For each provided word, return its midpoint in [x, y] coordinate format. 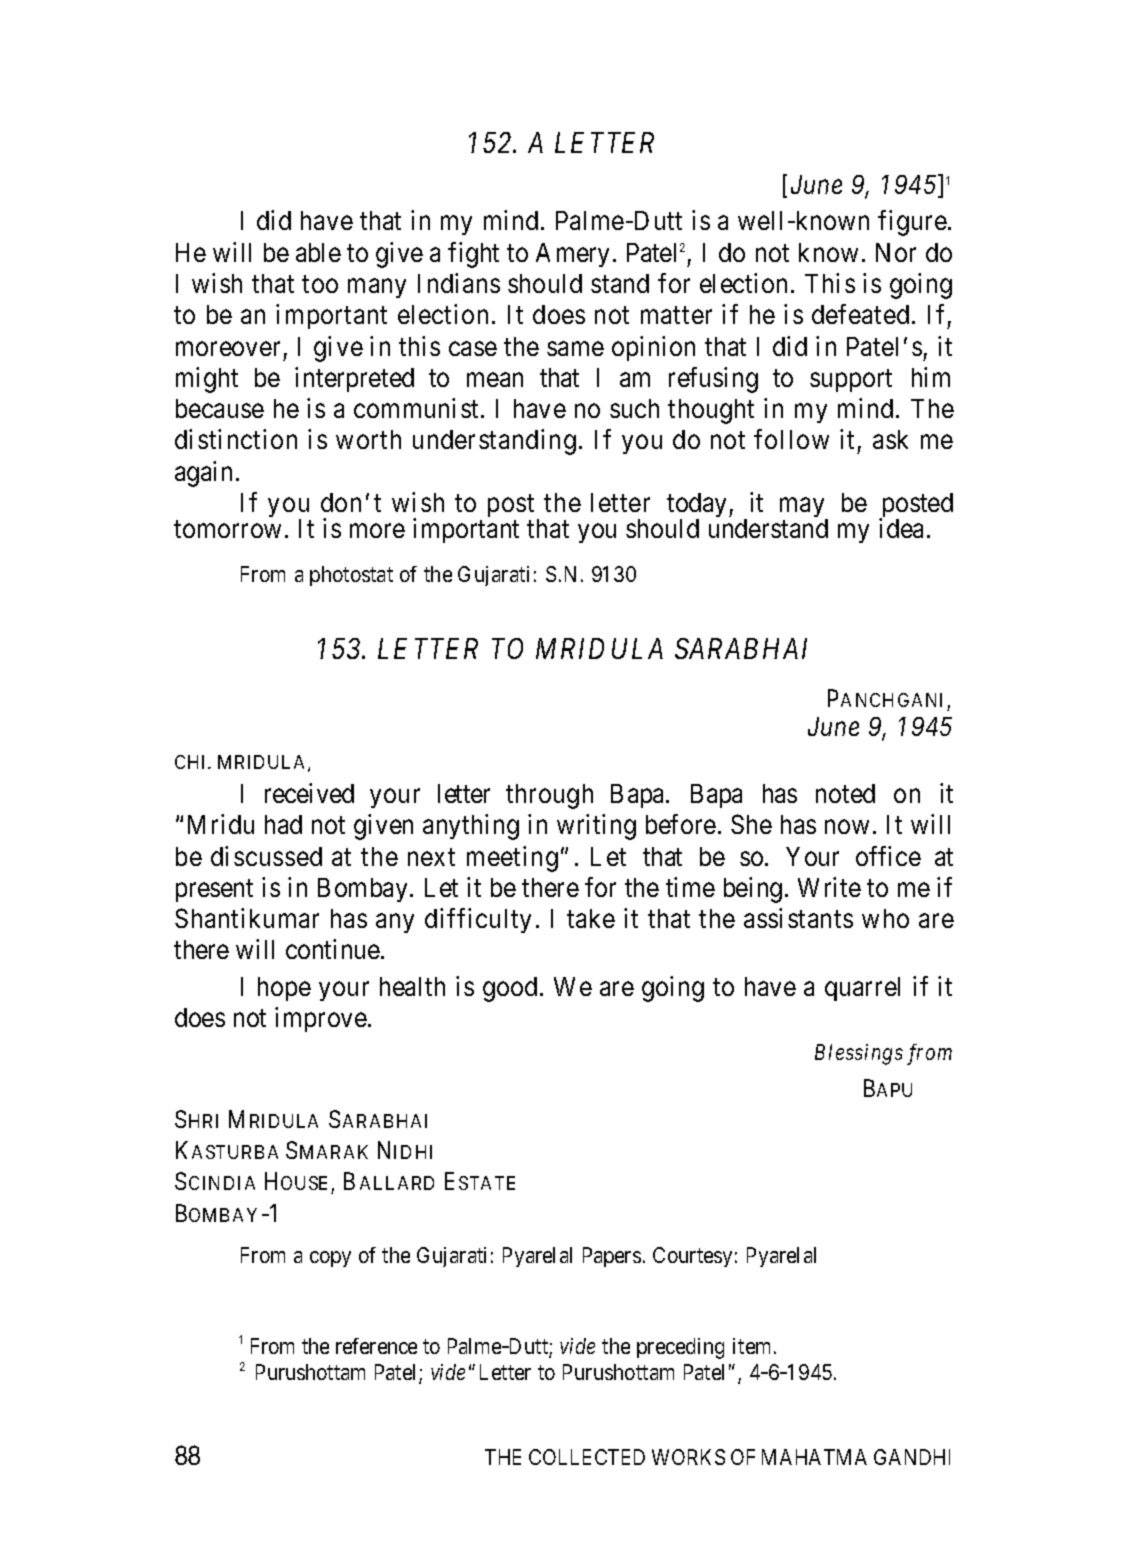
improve [321, 1019]
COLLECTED [587, 1457]
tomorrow [227, 529]
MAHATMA [814, 1457]
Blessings [859, 1054]
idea [901, 528]
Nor [896, 252]
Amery [572, 255]
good [510, 989]
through [549, 796]
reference [376, 1346]
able [318, 252]
